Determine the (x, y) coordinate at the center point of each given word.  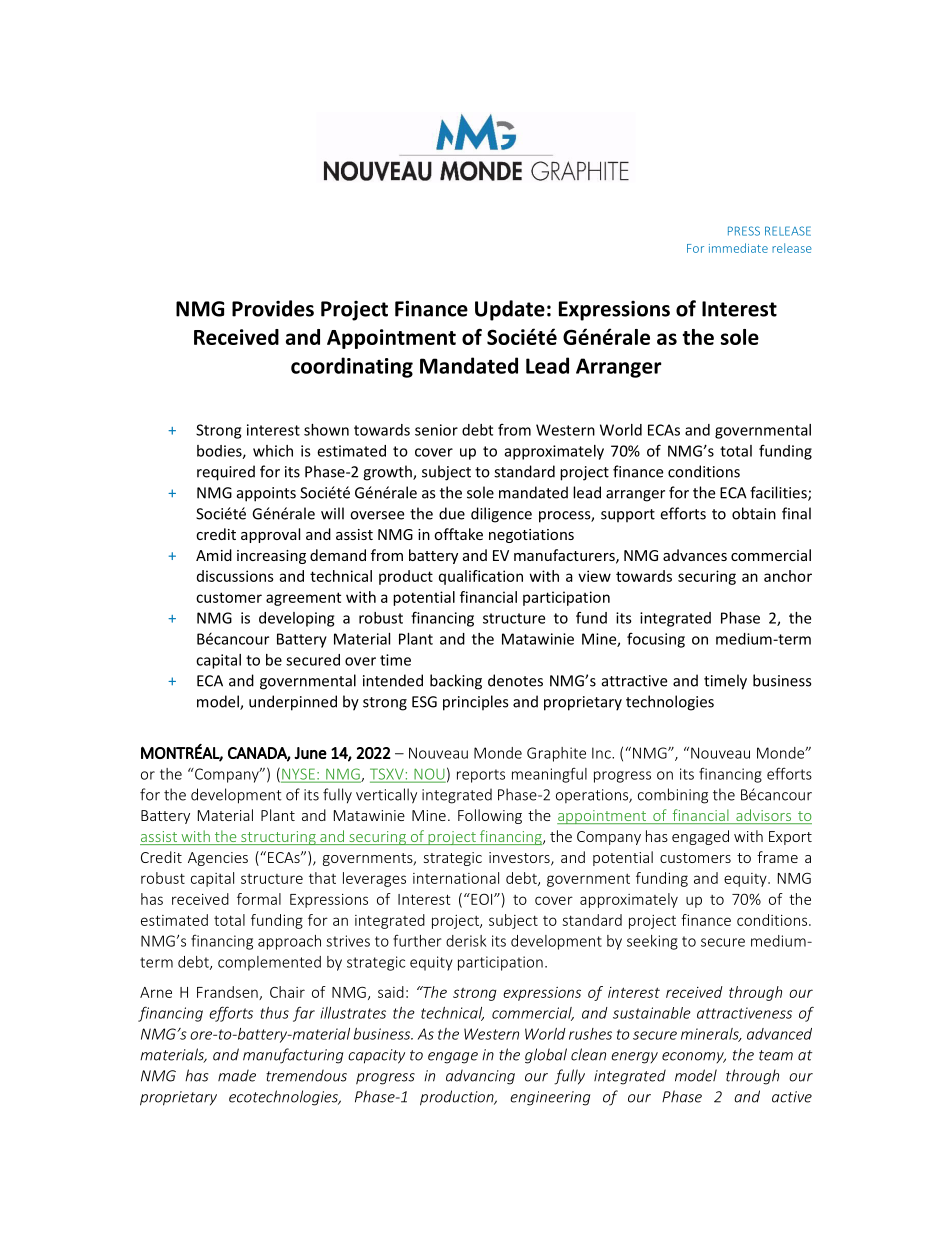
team (776, 1055)
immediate (738, 248)
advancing (480, 1077)
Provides (273, 308)
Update (510, 310)
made (237, 1075)
